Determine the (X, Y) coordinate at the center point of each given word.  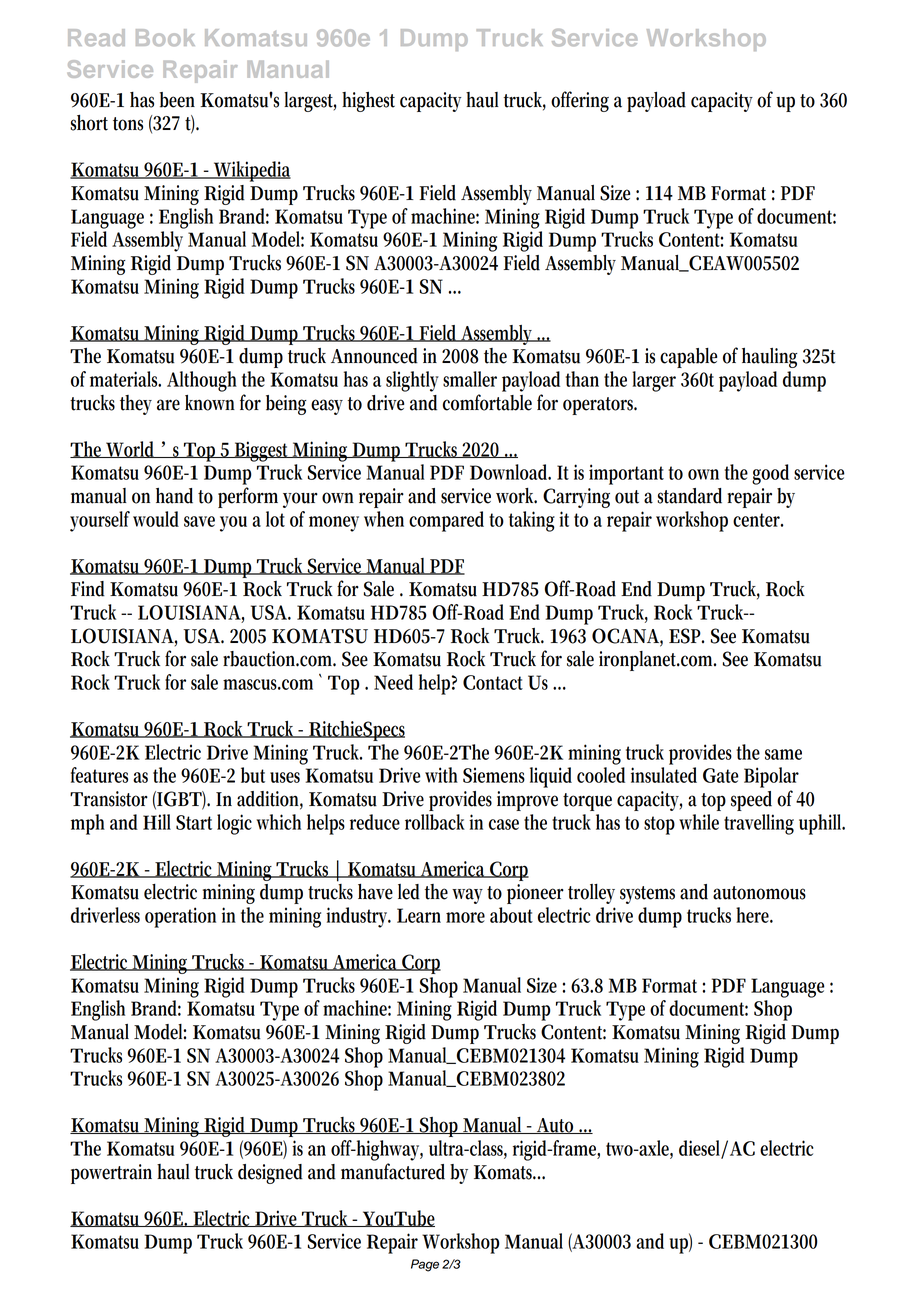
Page (425, 1265)
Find (88, 589)
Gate (721, 775)
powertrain (111, 1174)
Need (393, 682)
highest (368, 102)
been (177, 100)
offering (580, 101)
